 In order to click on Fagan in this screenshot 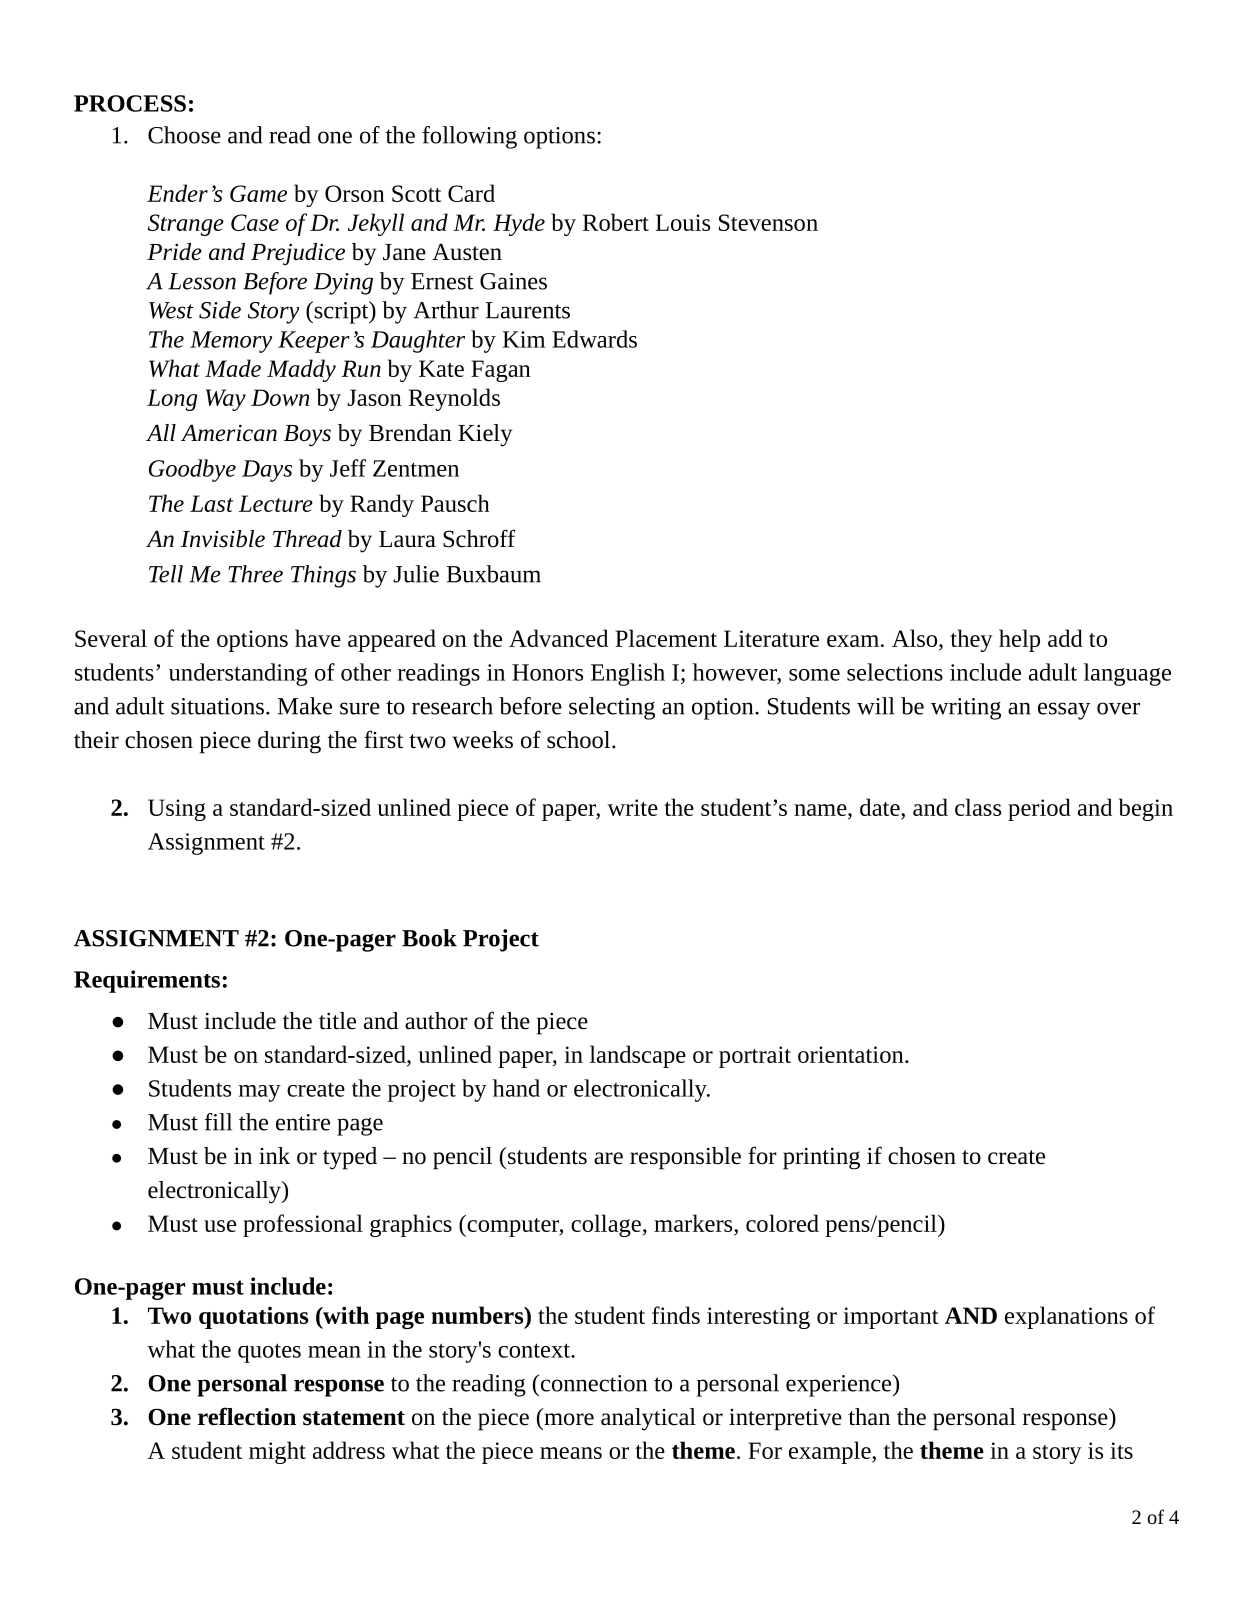, I will do `click(501, 371)`.
